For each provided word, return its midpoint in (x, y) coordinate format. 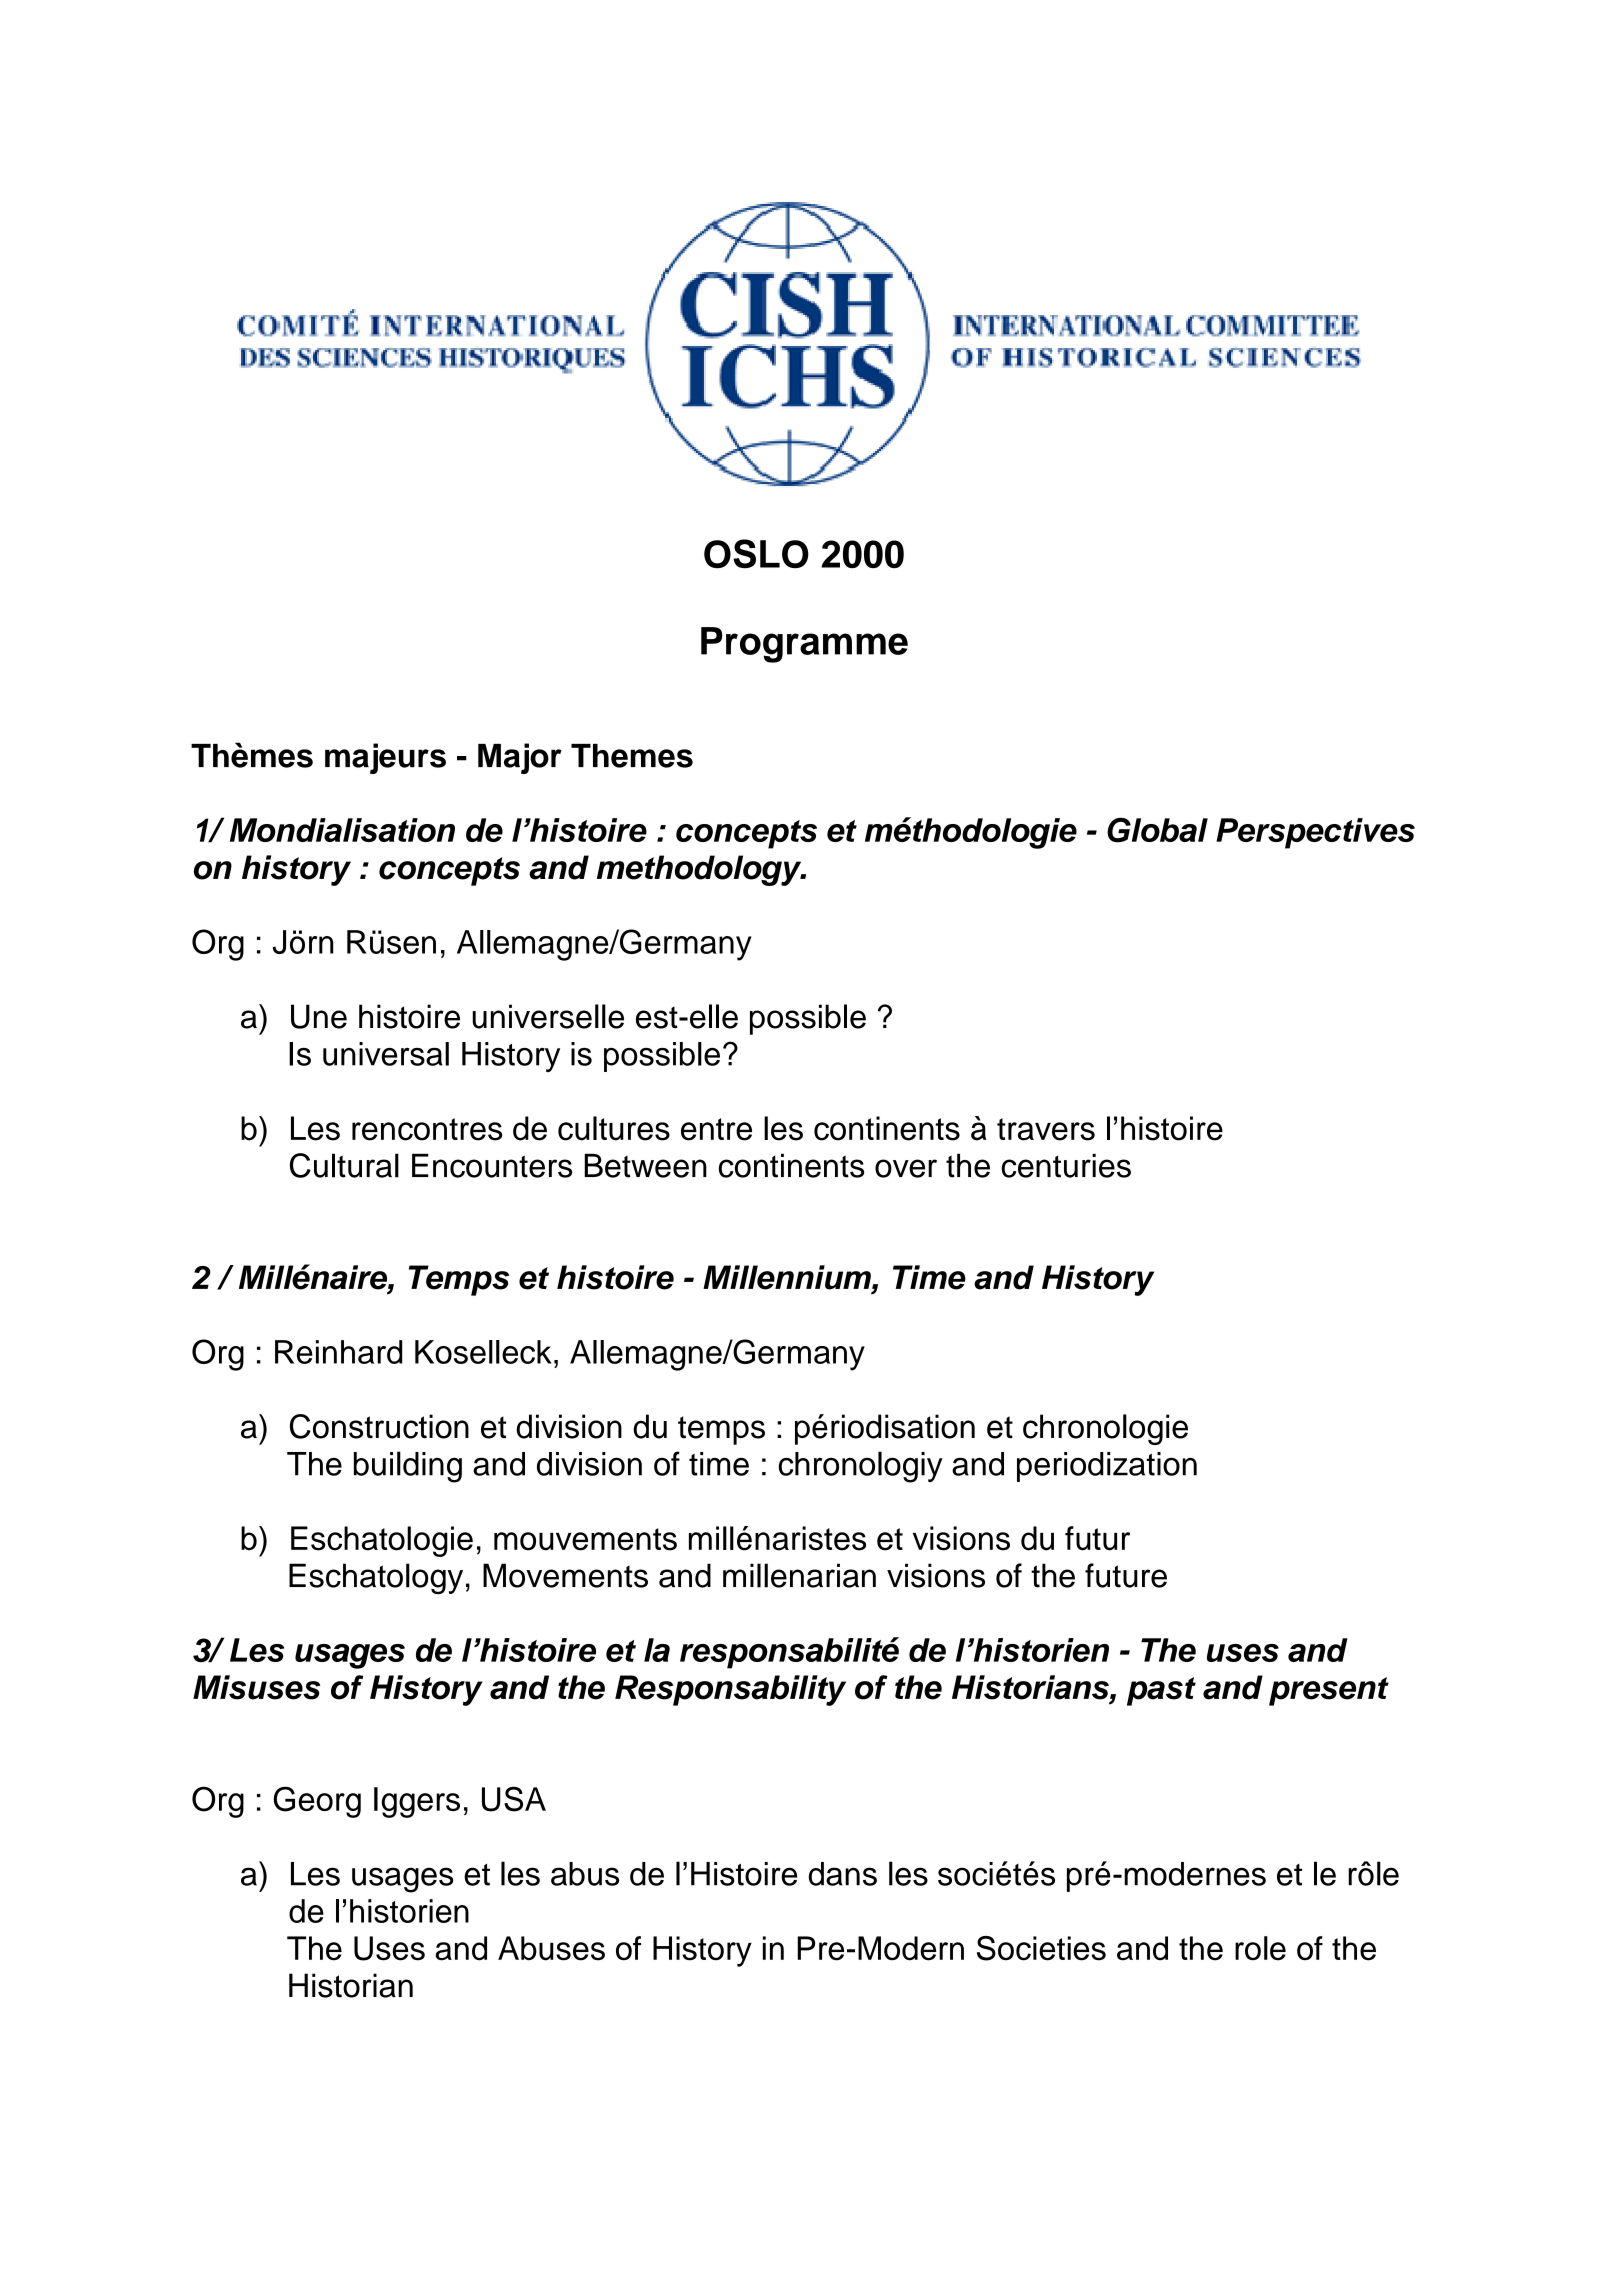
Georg (317, 1802)
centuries (1066, 1165)
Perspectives (1315, 833)
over (906, 1168)
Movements (565, 1575)
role (1260, 1948)
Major (520, 758)
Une (319, 1016)
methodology (700, 870)
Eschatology (376, 1578)
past (1161, 1691)
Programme (804, 645)
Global (1157, 830)
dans (843, 1874)
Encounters (492, 1165)
